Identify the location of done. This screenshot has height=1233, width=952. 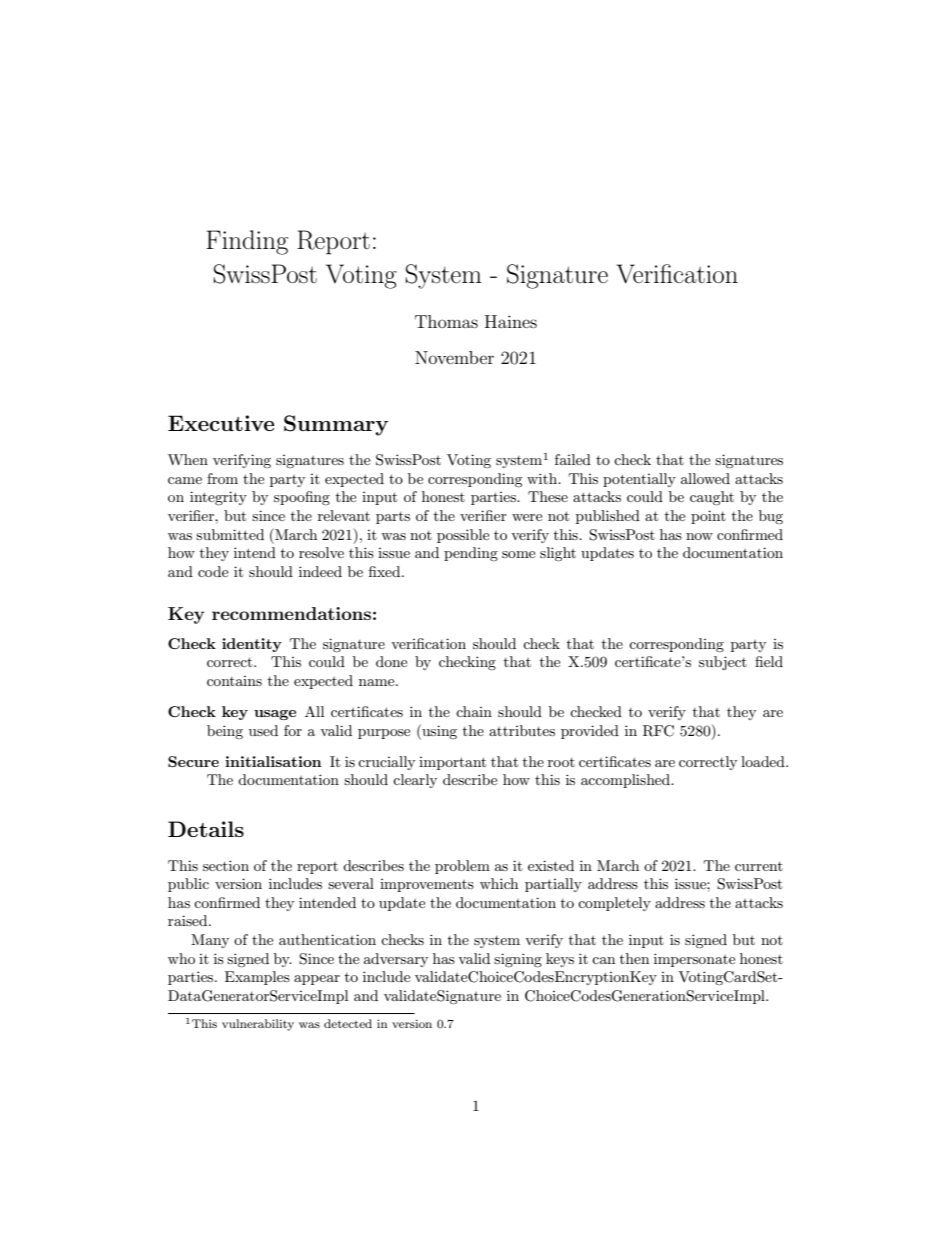
(391, 661).
